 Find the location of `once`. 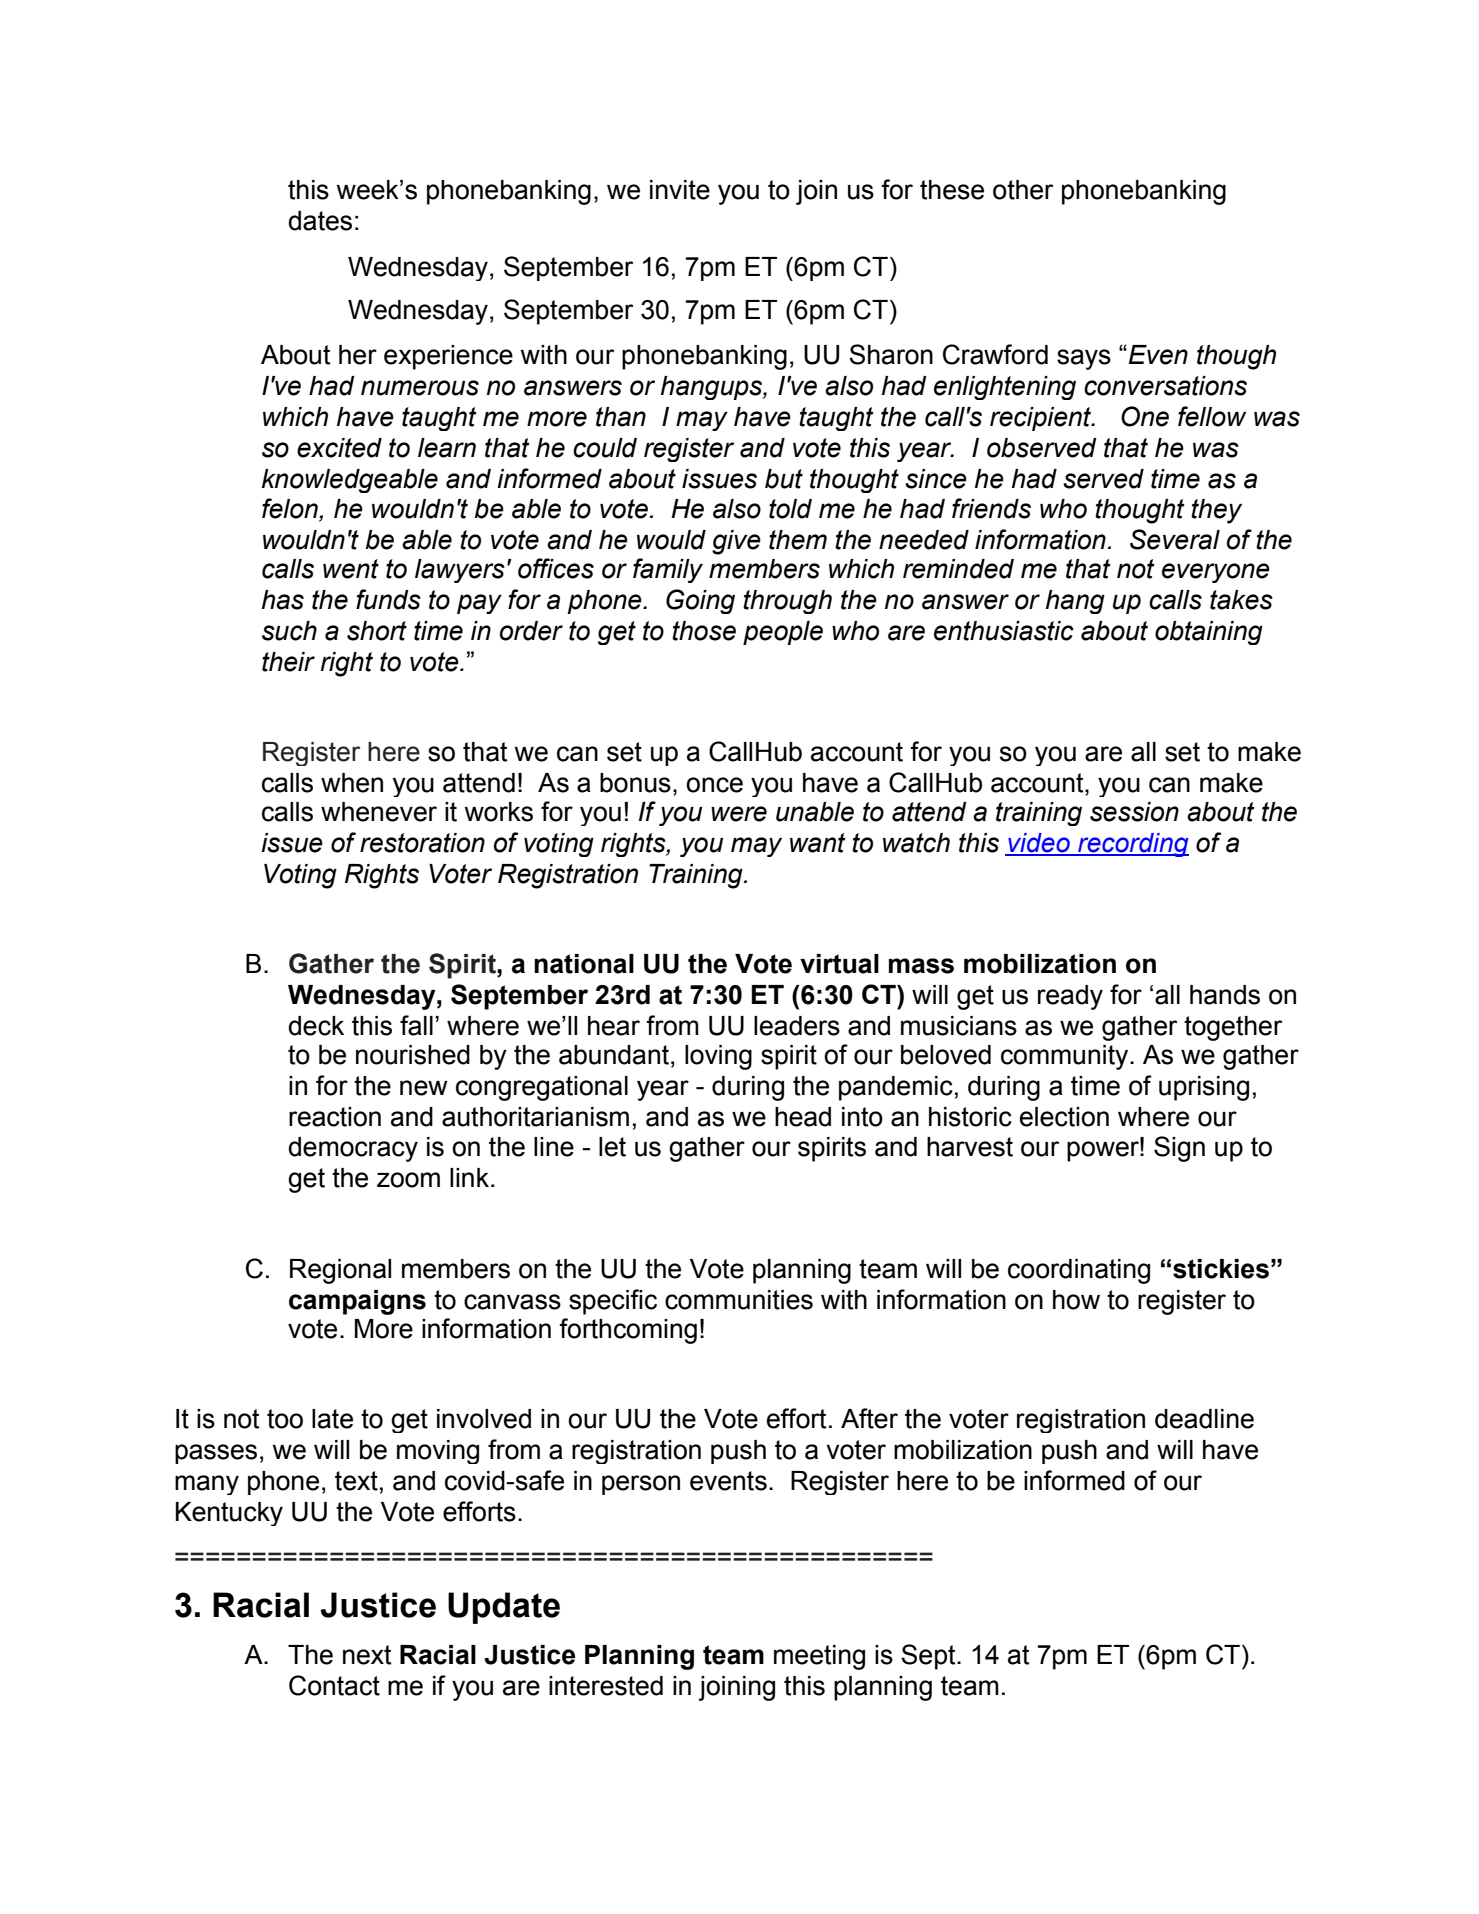

once is located at coordinates (714, 785).
